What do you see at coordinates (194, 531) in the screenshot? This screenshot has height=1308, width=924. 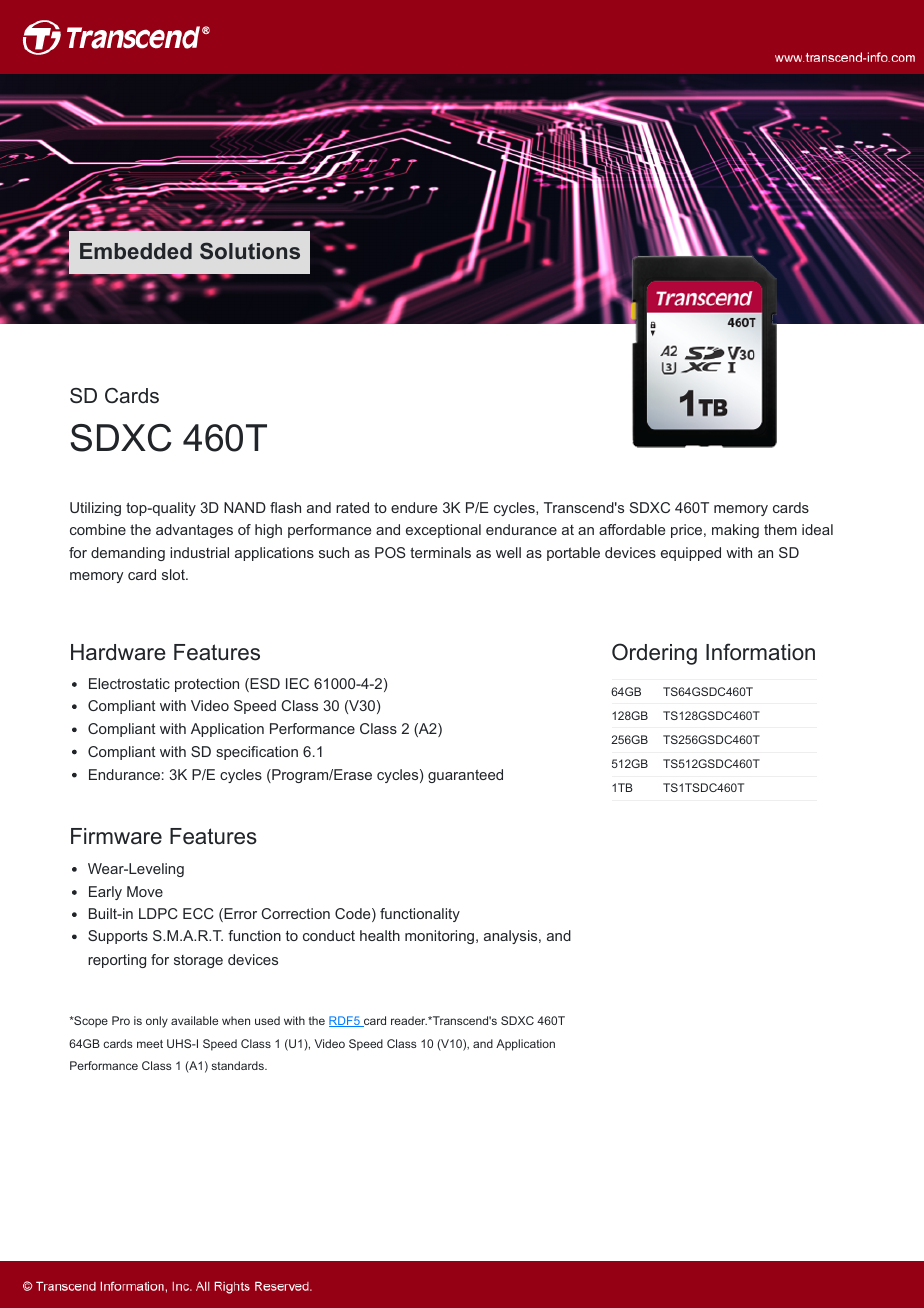 I see `advantages` at bounding box center [194, 531].
